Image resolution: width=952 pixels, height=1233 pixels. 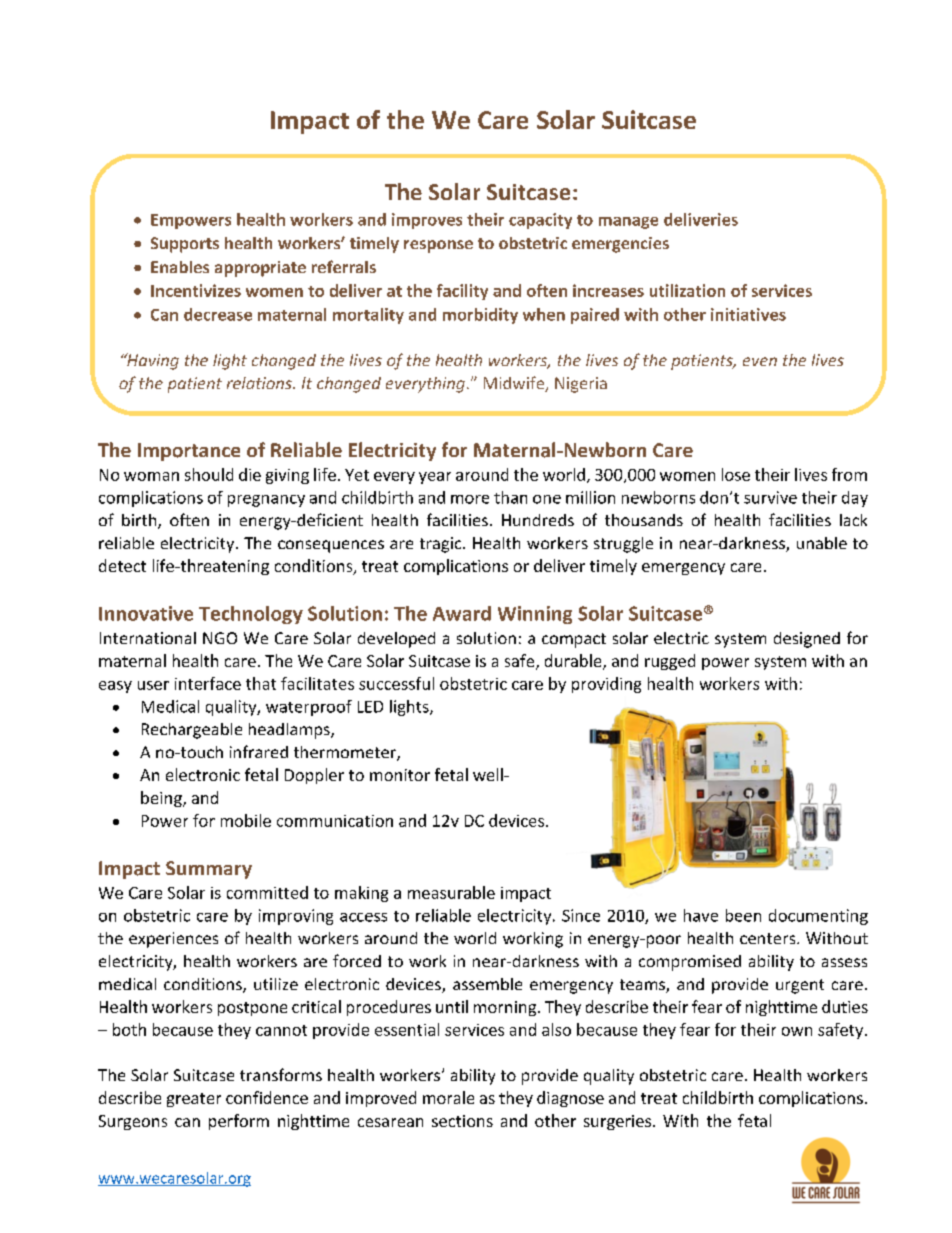 What do you see at coordinates (438, 246) in the screenshot?
I see `response` at bounding box center [438, 246].
